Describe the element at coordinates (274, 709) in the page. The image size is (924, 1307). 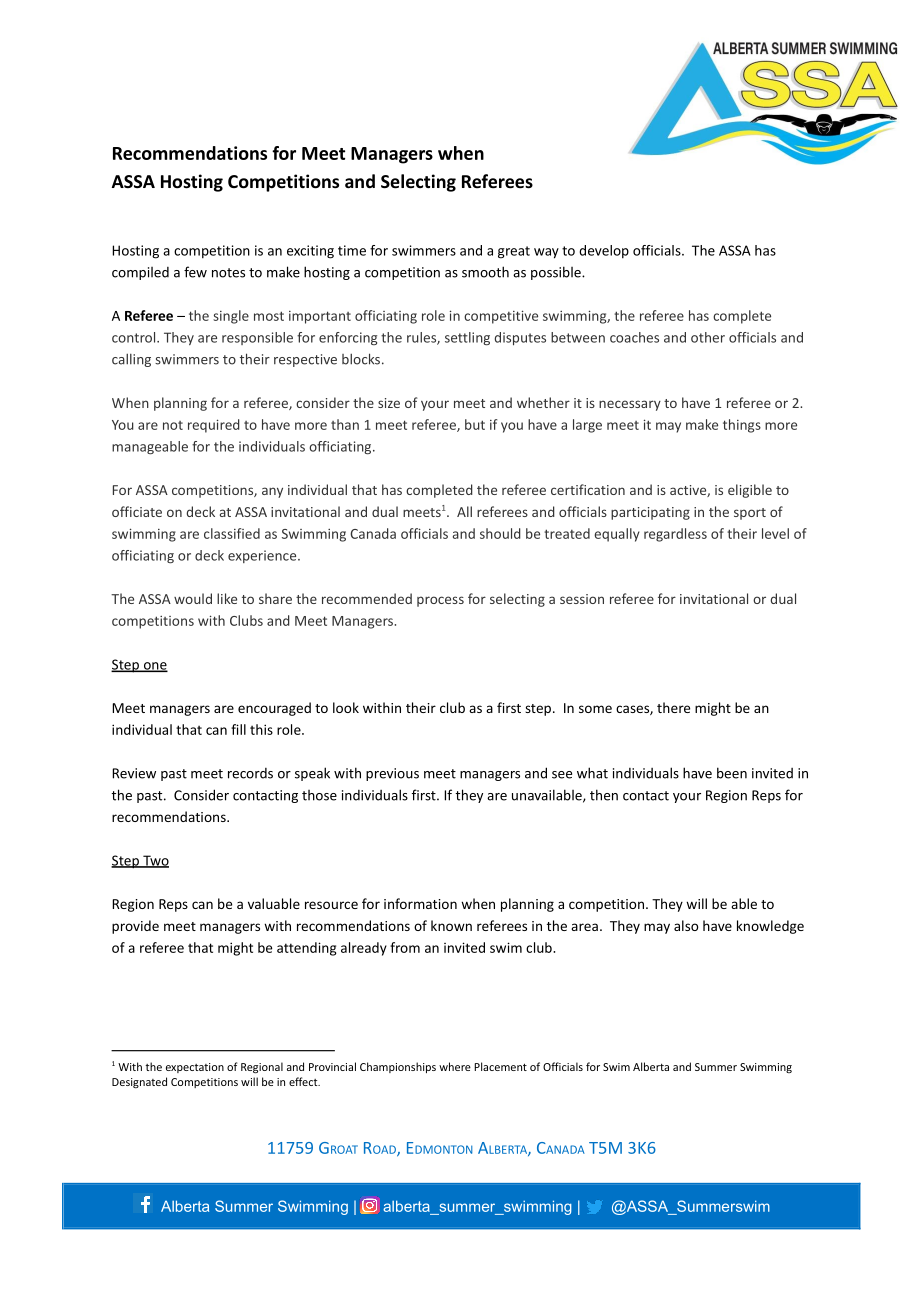
I see `encouraged` at that location.
